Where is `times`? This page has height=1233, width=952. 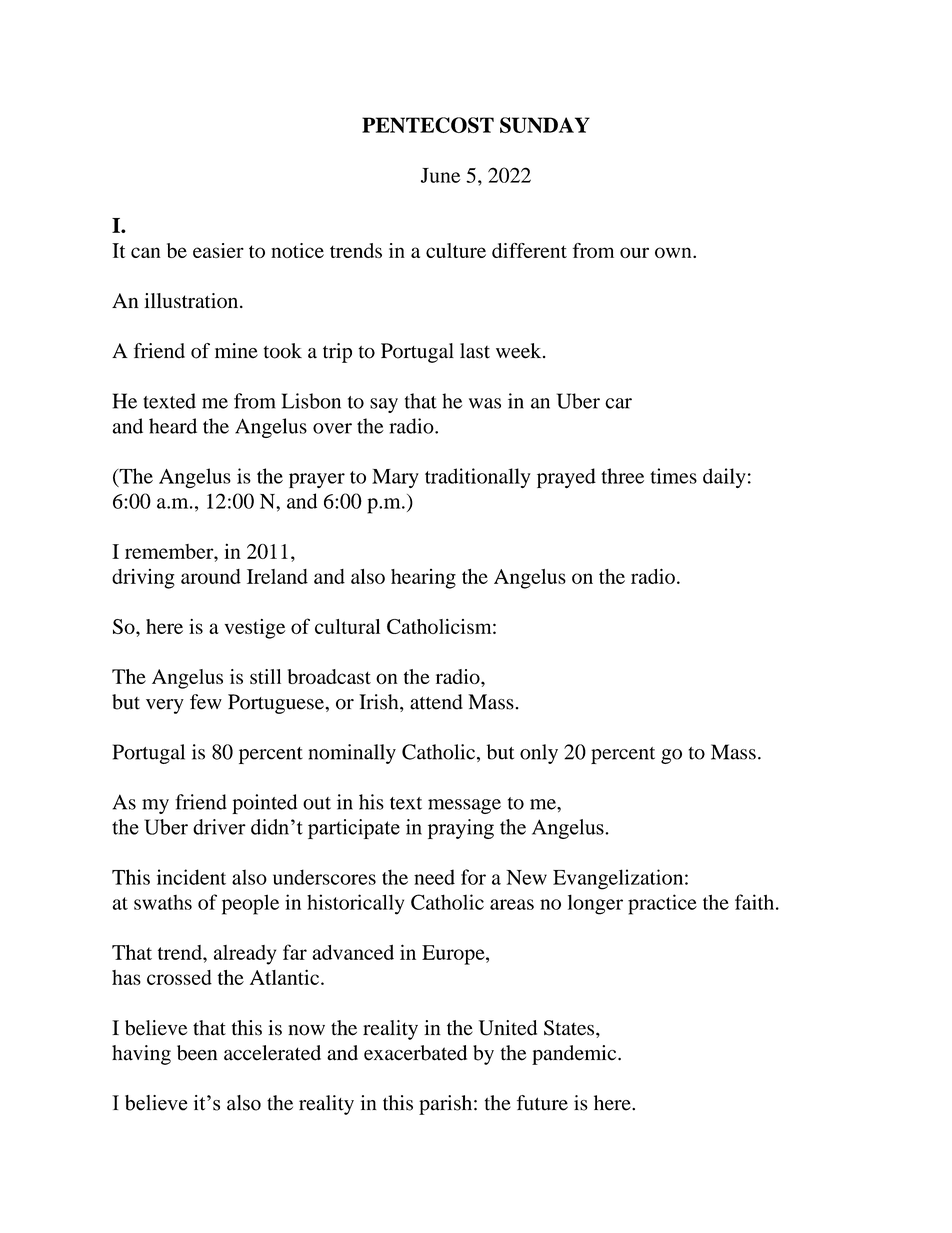
times is located at coordinates (673, 476).
